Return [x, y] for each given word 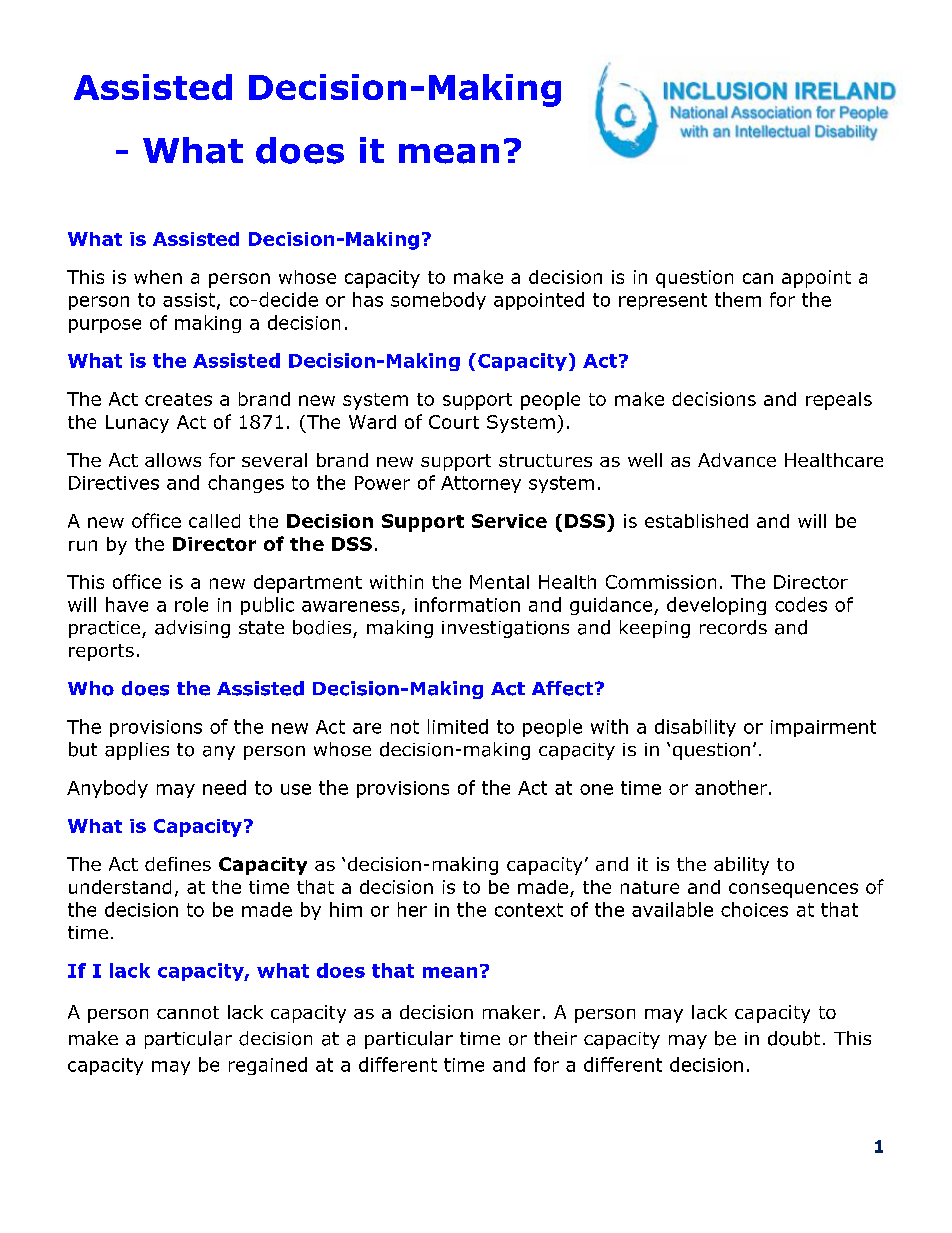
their [555, 1038]
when [158, 277]
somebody [438, 301]
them [738, 299]
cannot [188, 1012]
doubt [794, 1038]
